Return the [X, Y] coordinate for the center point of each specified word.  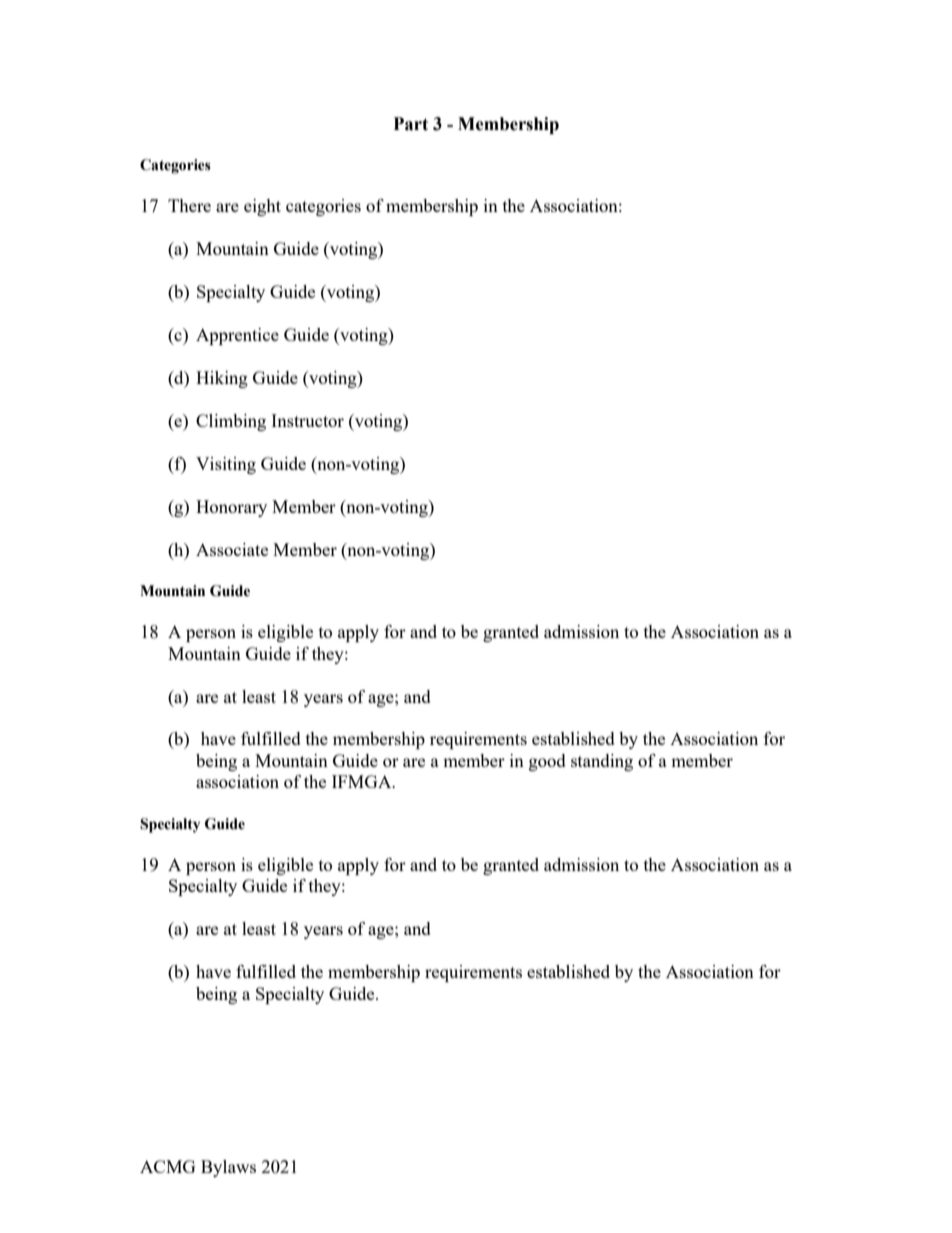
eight [262, 207]
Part [411, 124]
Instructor [307, 420]
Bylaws [228, 1168]
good [547, 762]
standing [602, 762]
